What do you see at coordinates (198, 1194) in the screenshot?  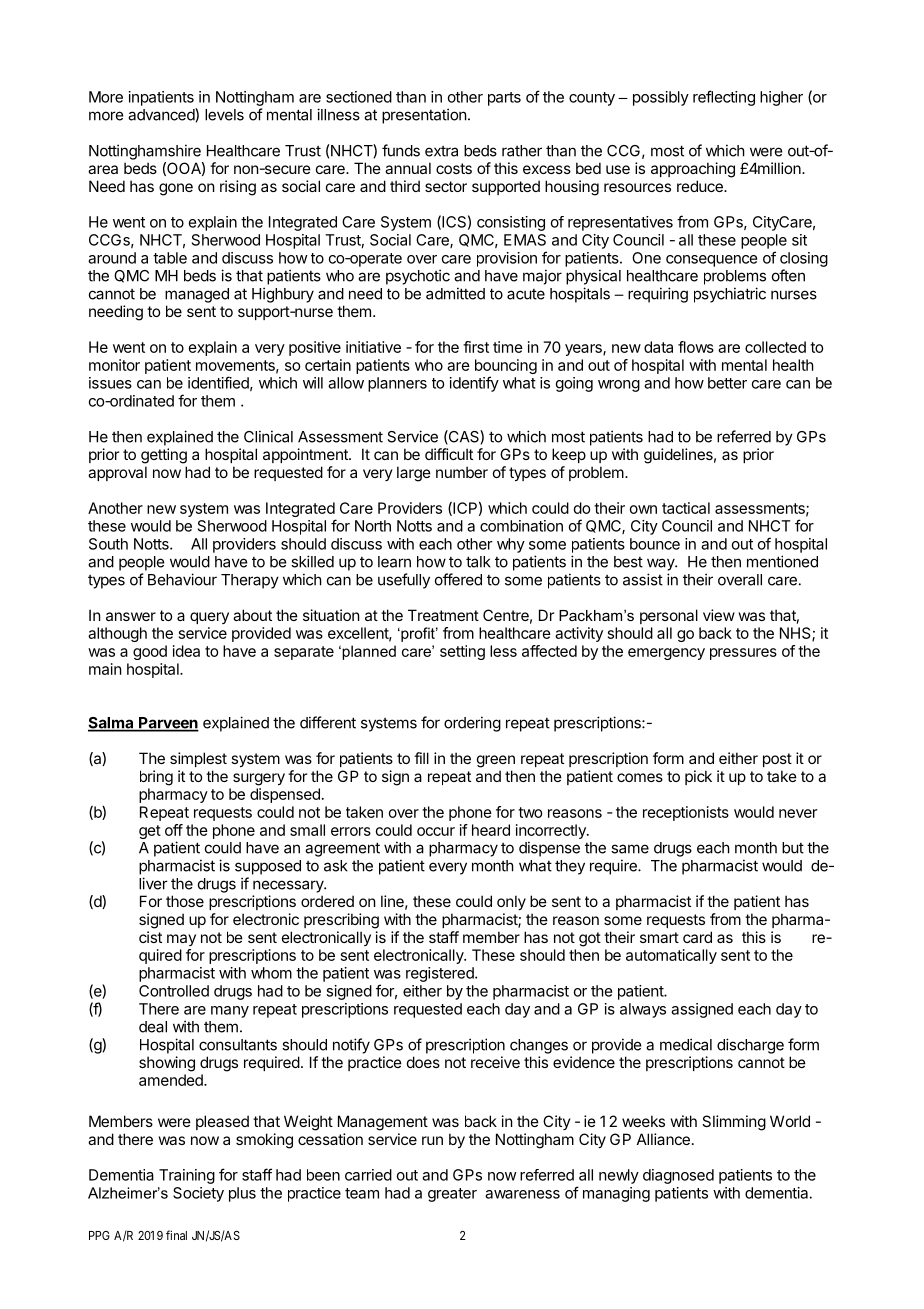 I see `Society` at bounding box center [198, 1194].
